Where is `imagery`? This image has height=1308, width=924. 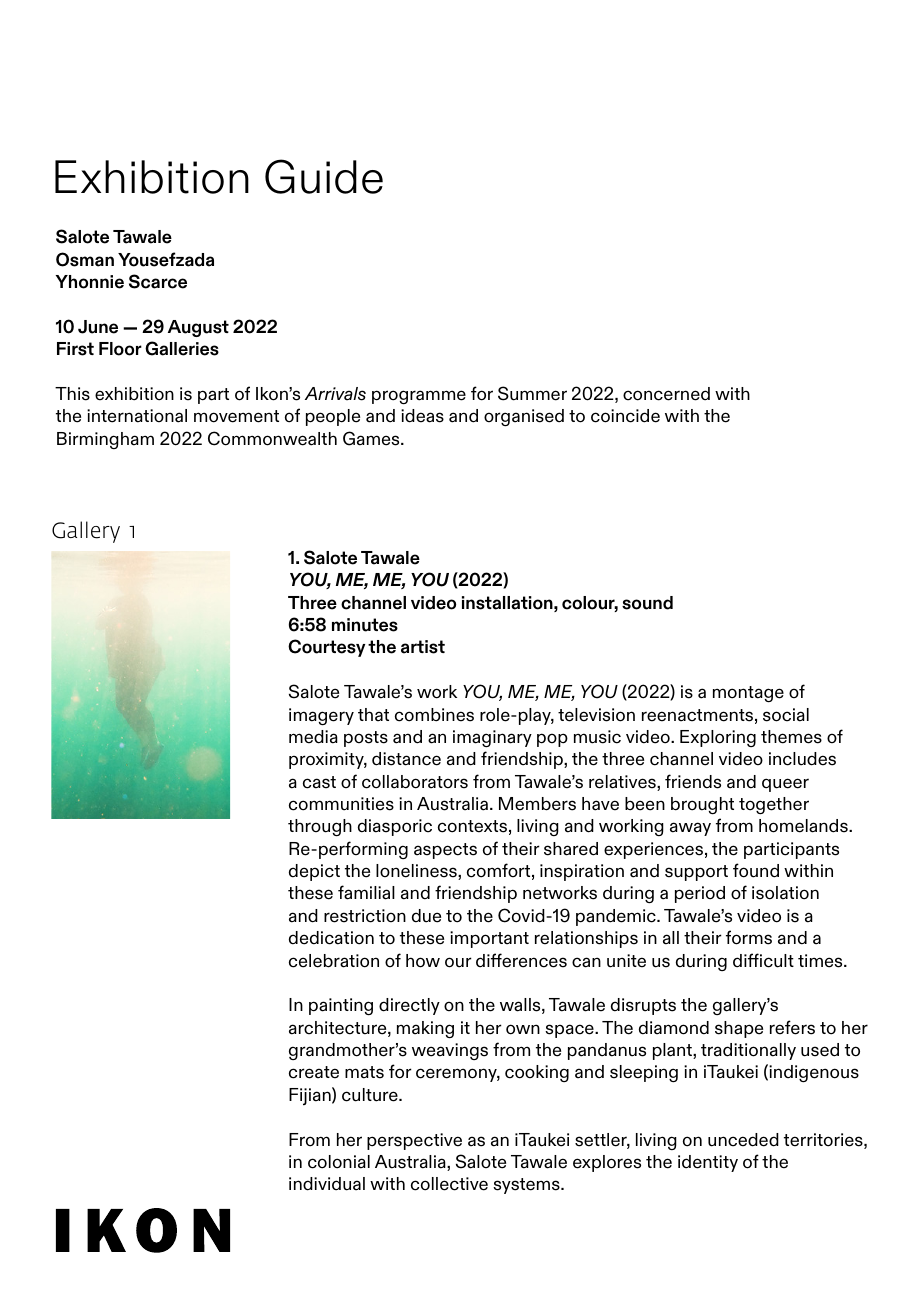
imagery is located at coordinates (321, 717).
